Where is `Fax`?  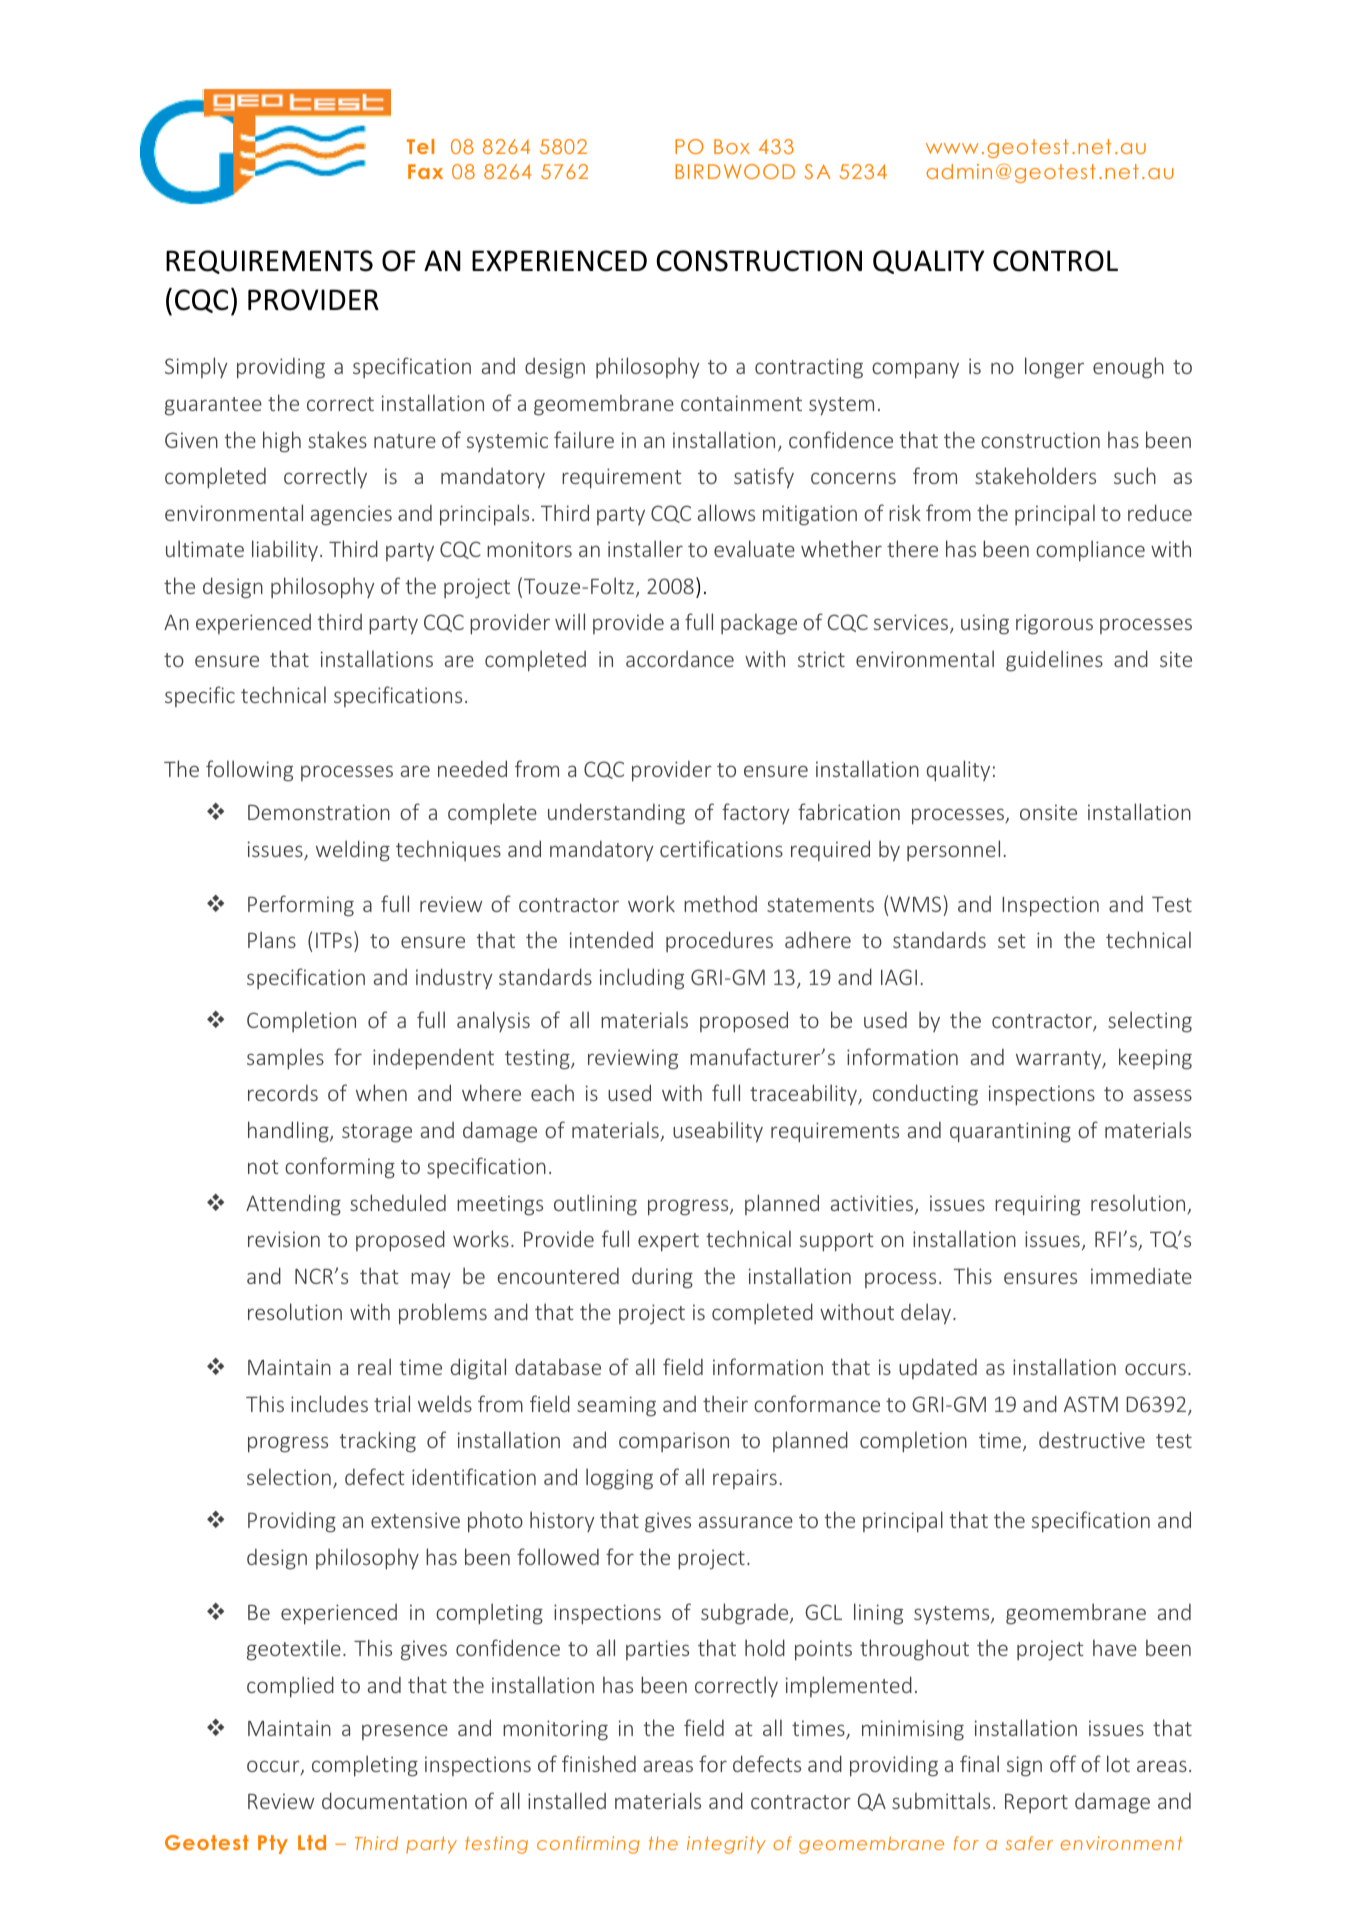
Fax is located at coordinates (425, 171).
